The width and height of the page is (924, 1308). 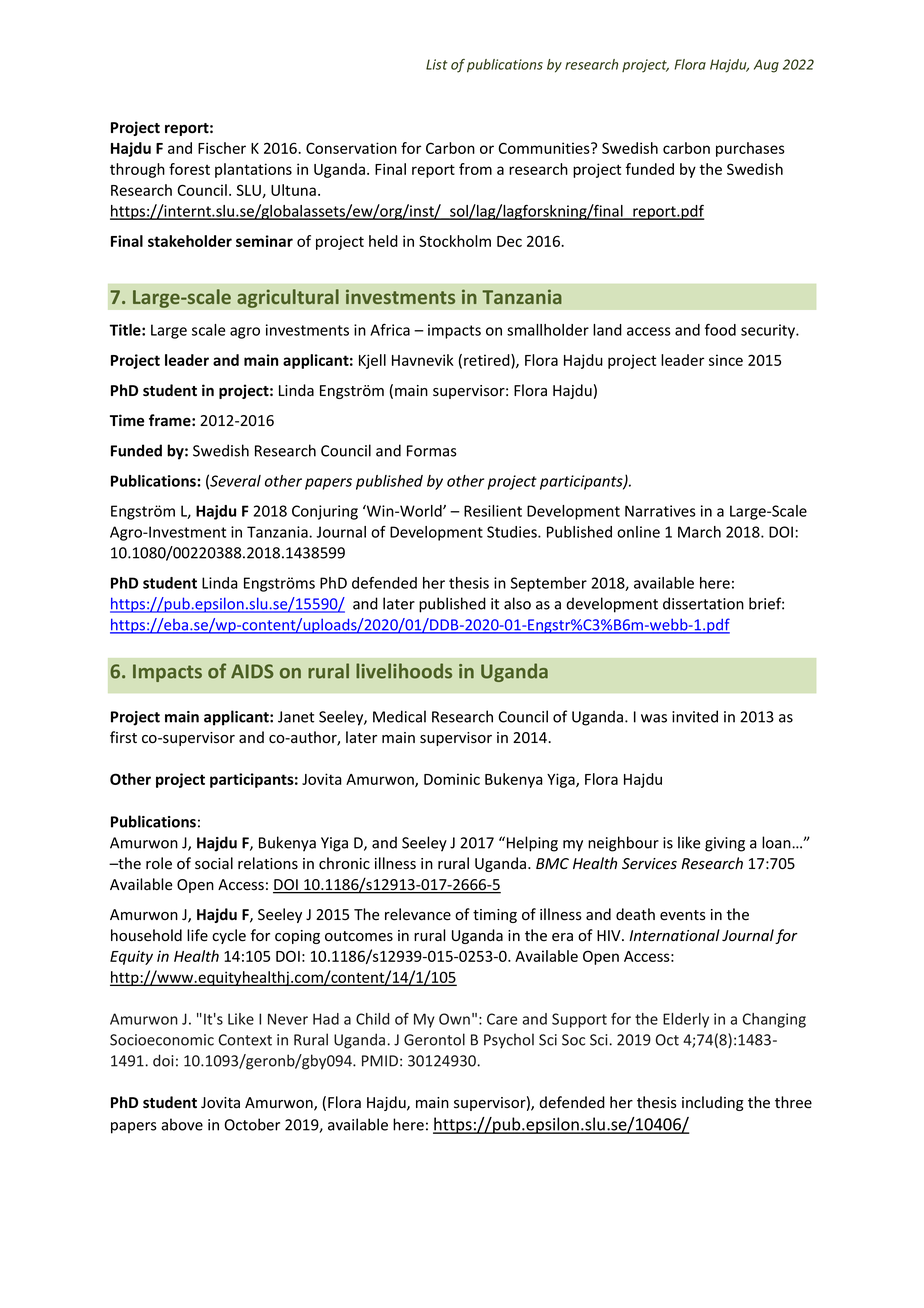 What do you see at coordinates (182, 1124) in the page?
I see `above` at bounding box center [182, 1124].
